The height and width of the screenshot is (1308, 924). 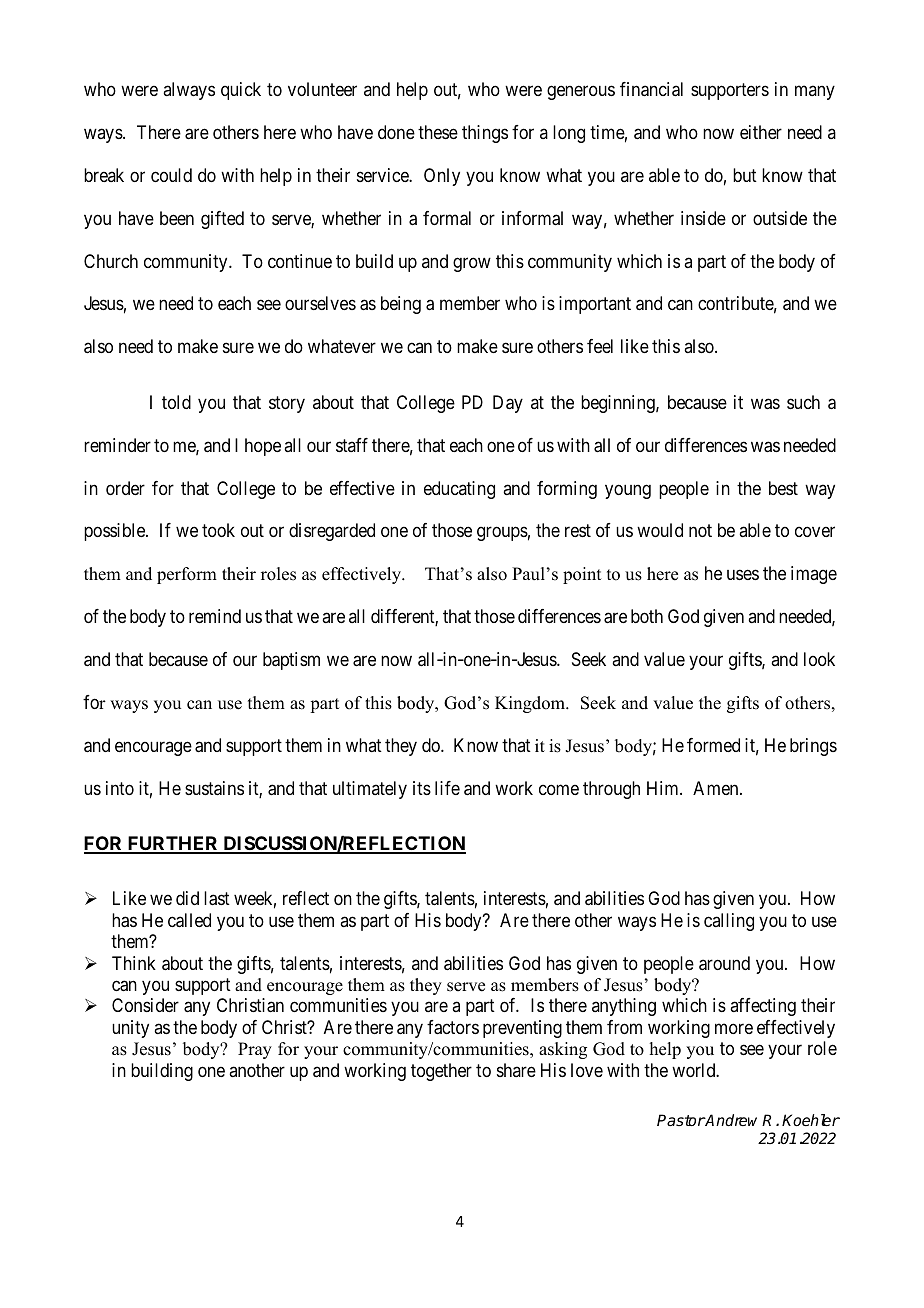 What do you see at coordinates (582, 575) in the screenshot?
I see `point` at bounding box center [582, 575].
